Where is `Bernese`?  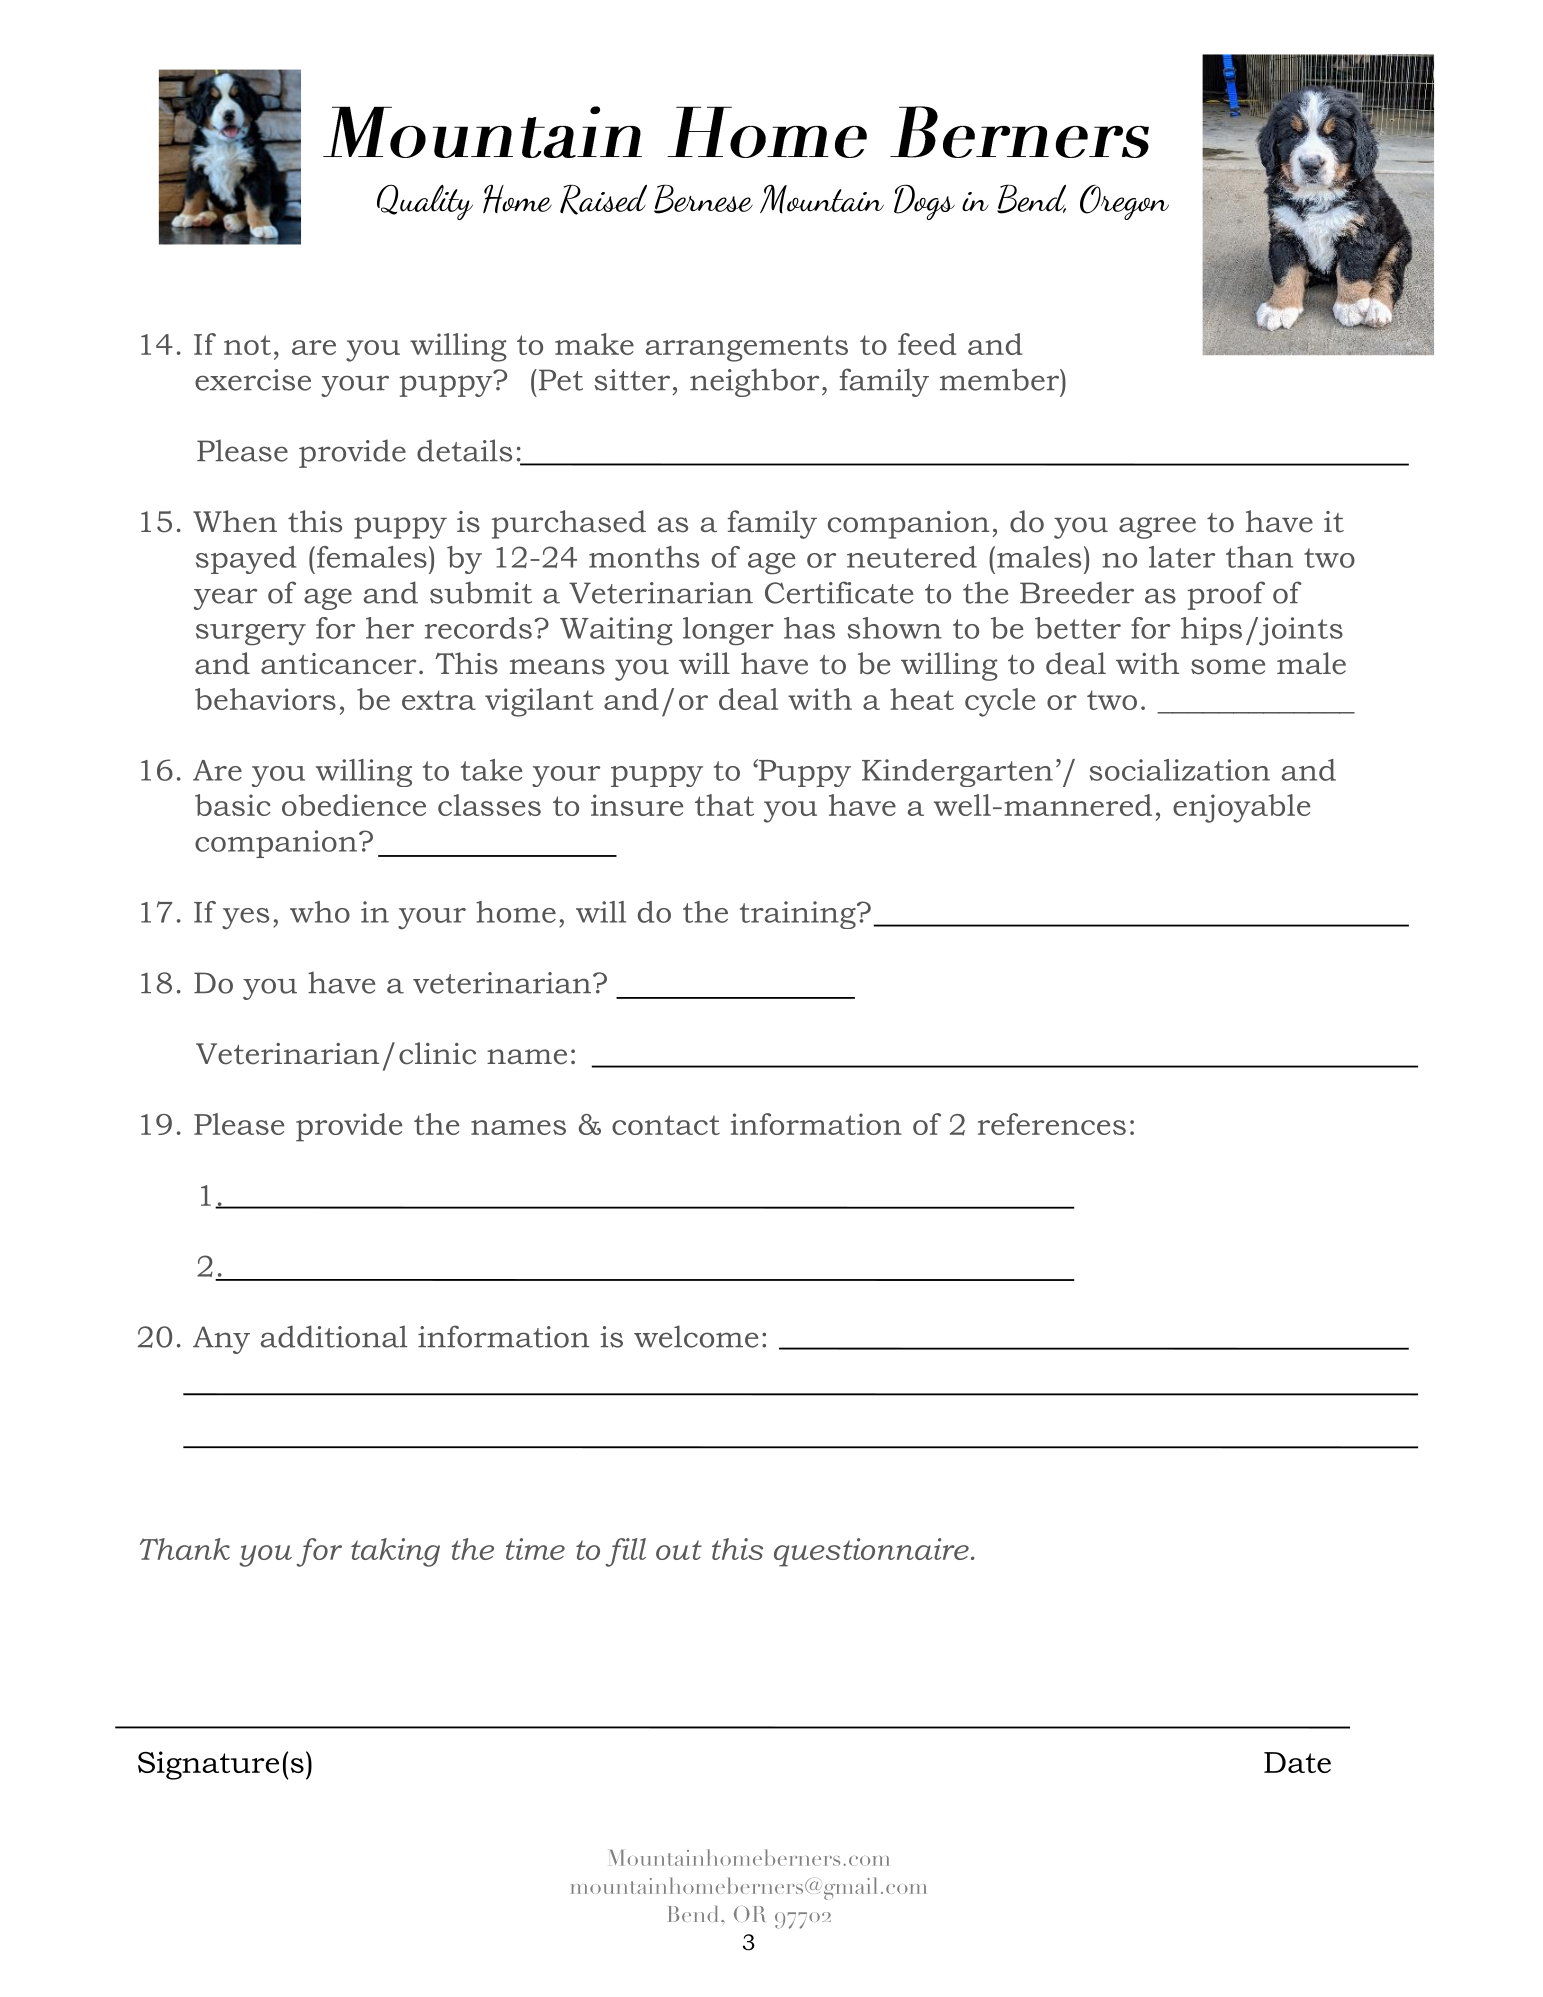
Bernese is located at coordinates (703, 199).
